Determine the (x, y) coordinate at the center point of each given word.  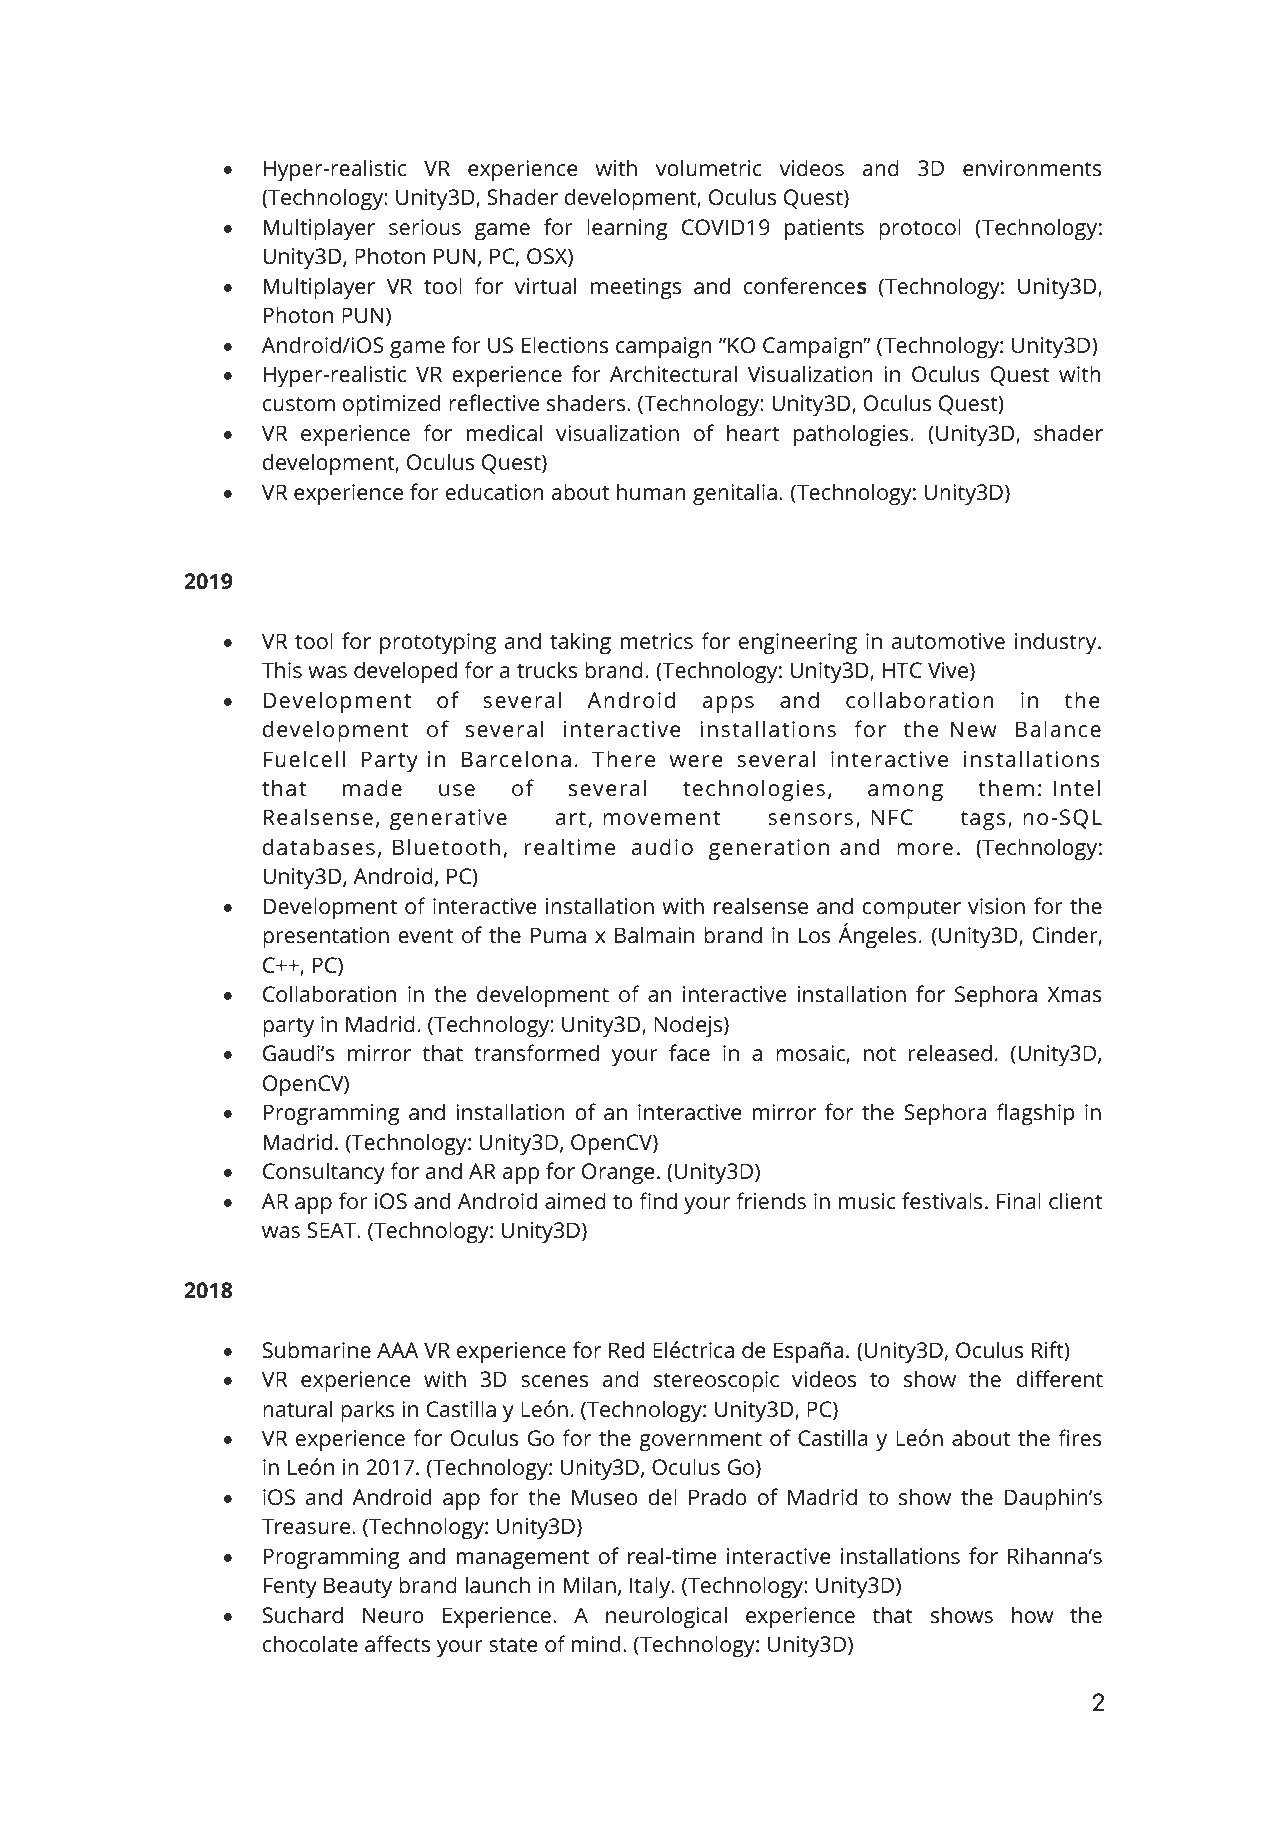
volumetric (709, 168)
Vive (948, 670)
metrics (657, 641)
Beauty (358, 1587)
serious (425, 227)
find (658, 1201)
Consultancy (324, 1173)
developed (405, 672)
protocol (920, 229)
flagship (1035, 1114)
